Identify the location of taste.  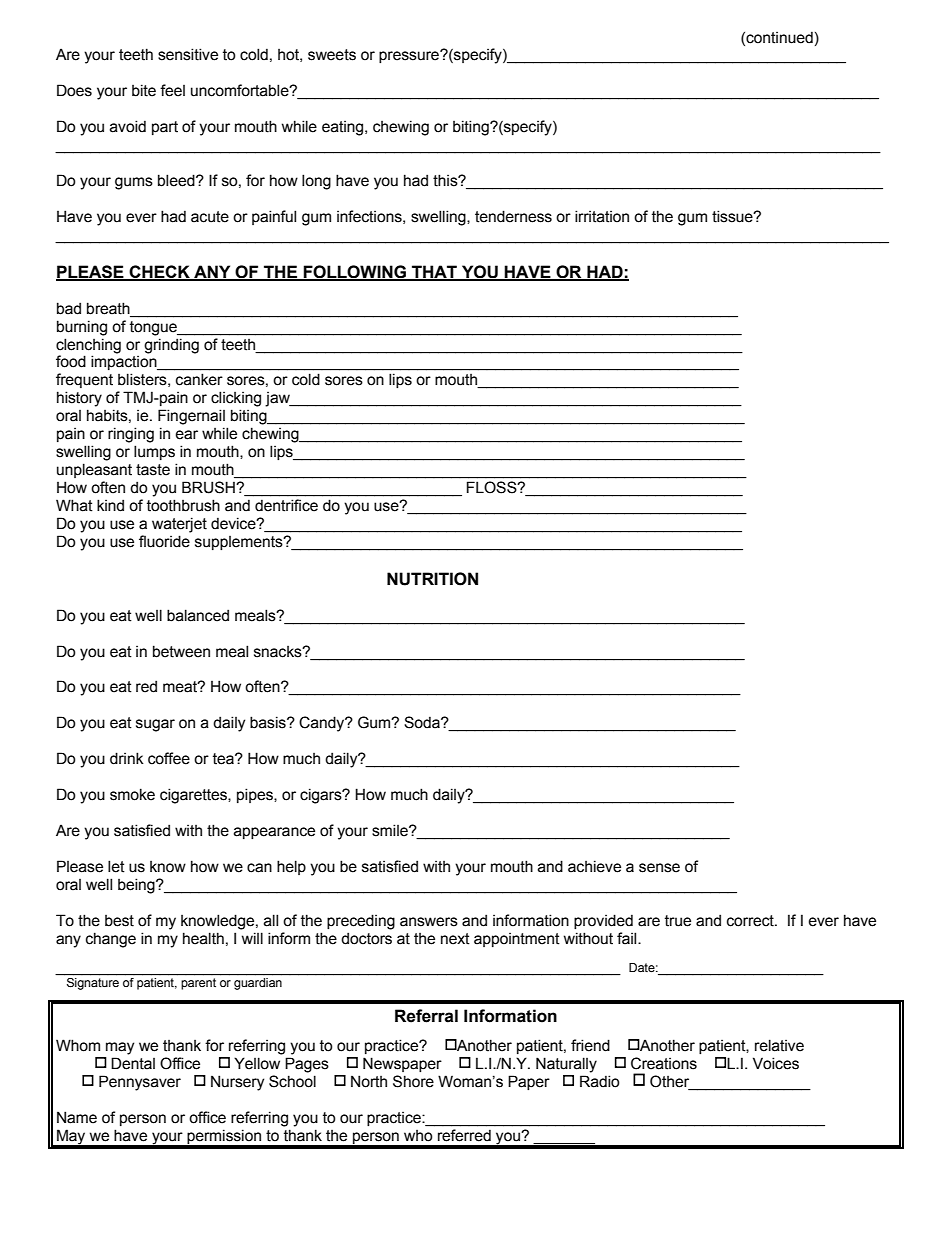
(153, 470).
